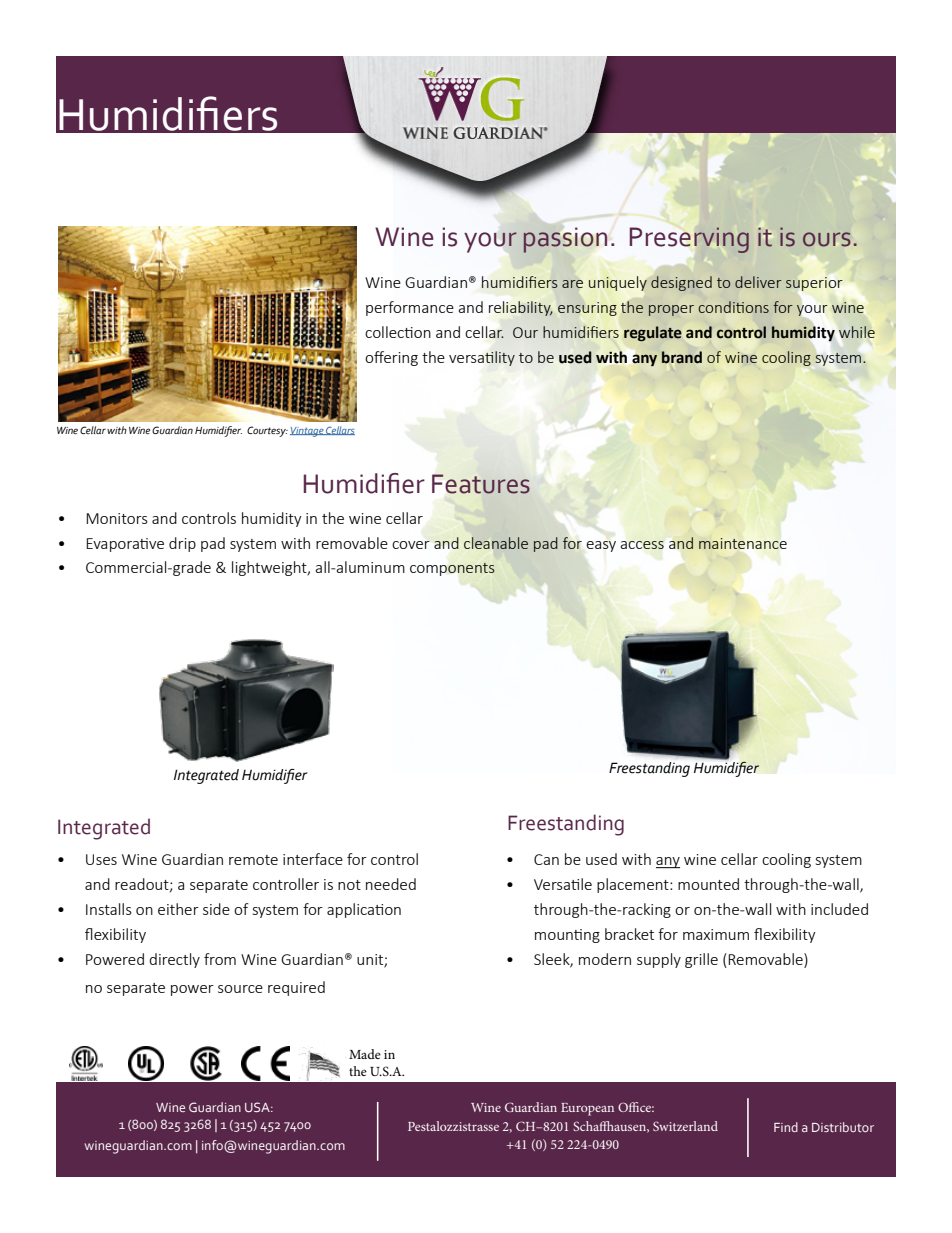 This document has height=1233, width=952. Describe the element at coordinates (452, 569) in the document. I see `components` at that location.
